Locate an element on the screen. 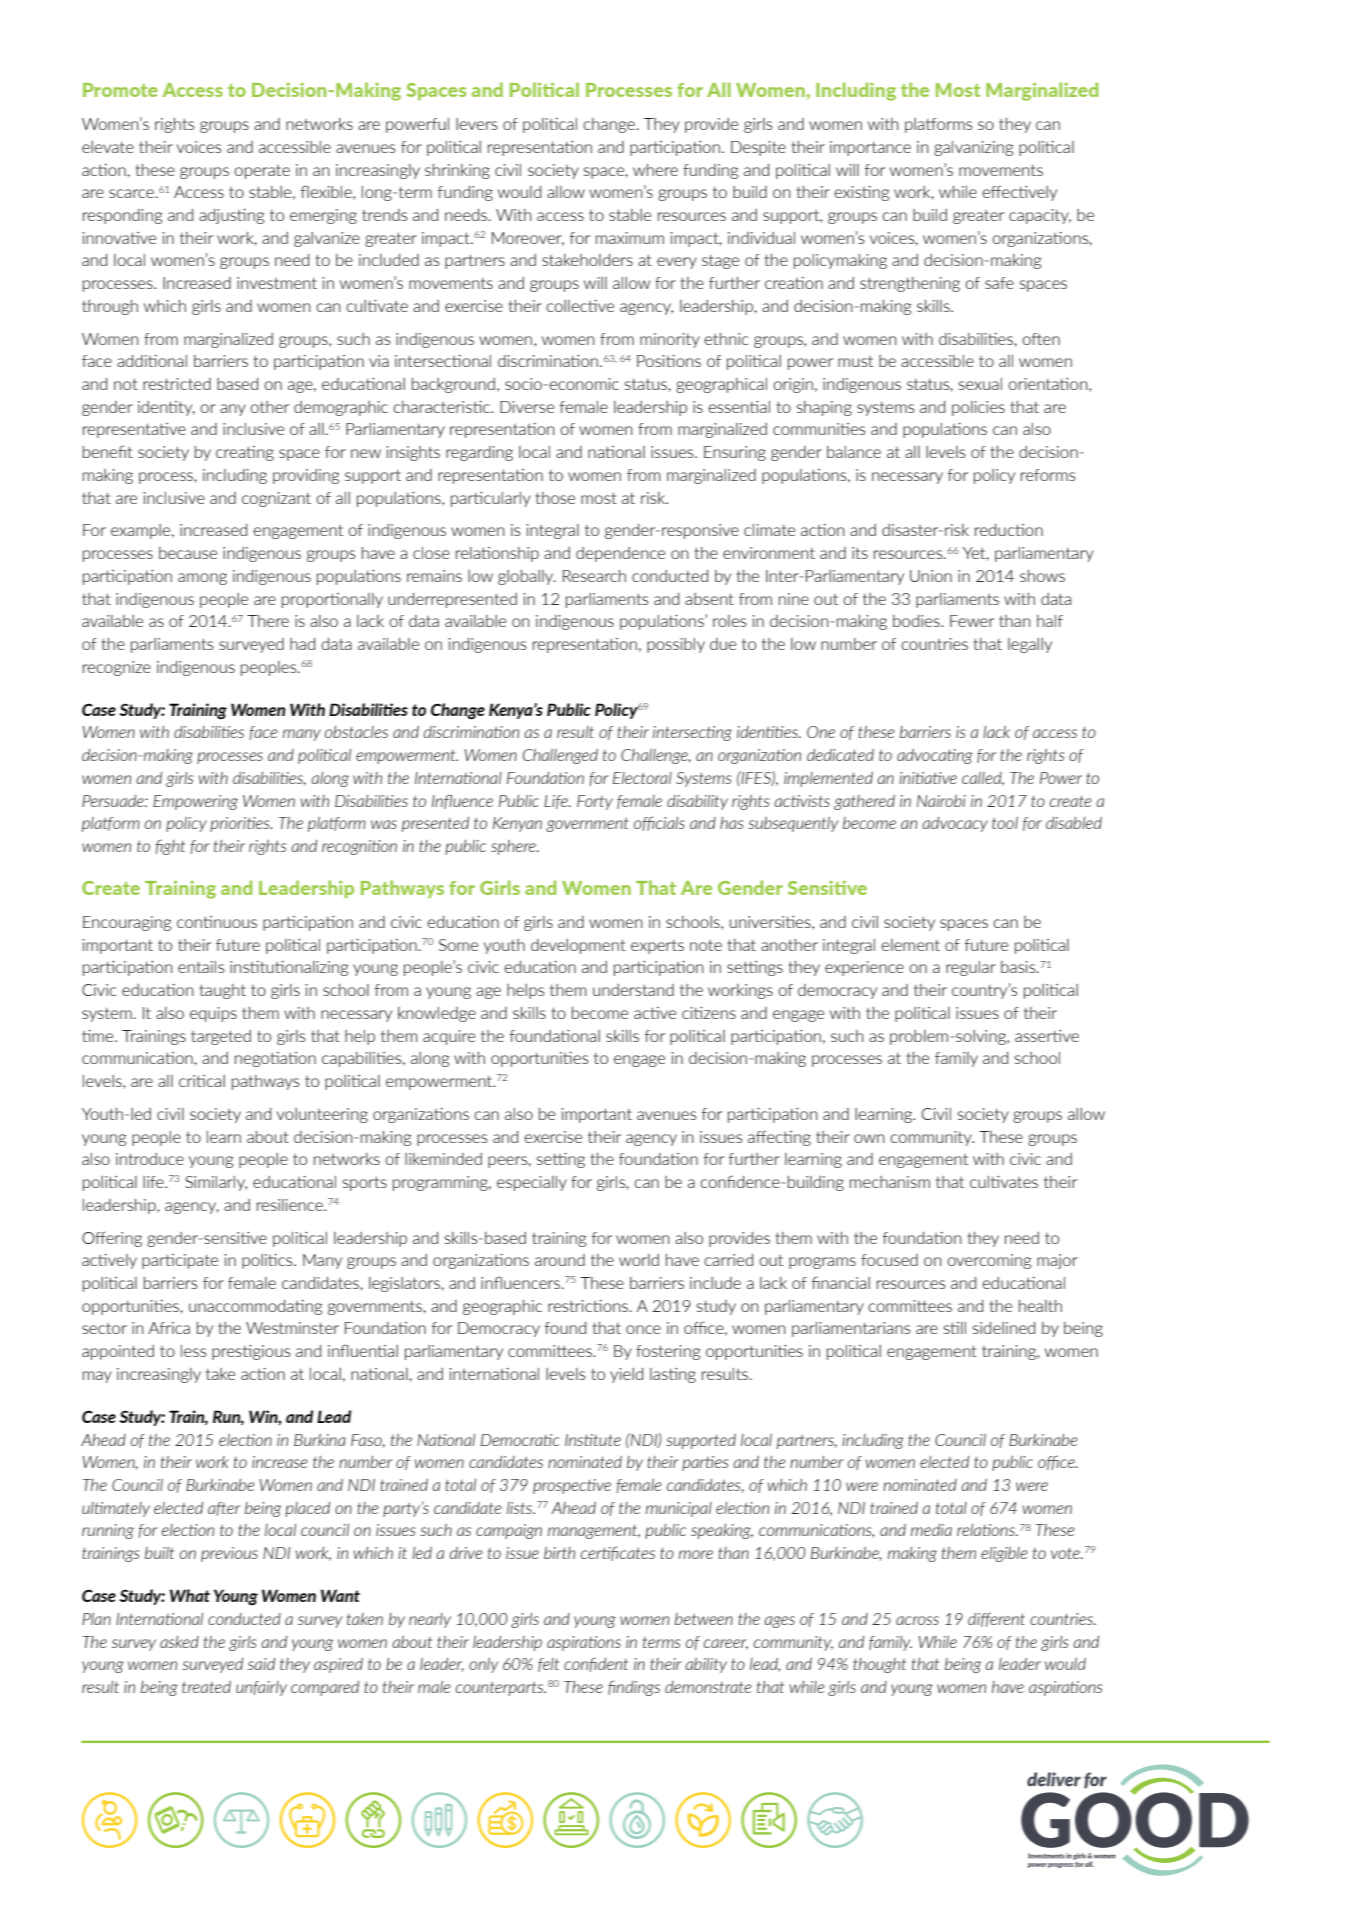 The width and height of the screenshot is (1351, 1911). because is located at coordinates (188, 553).
